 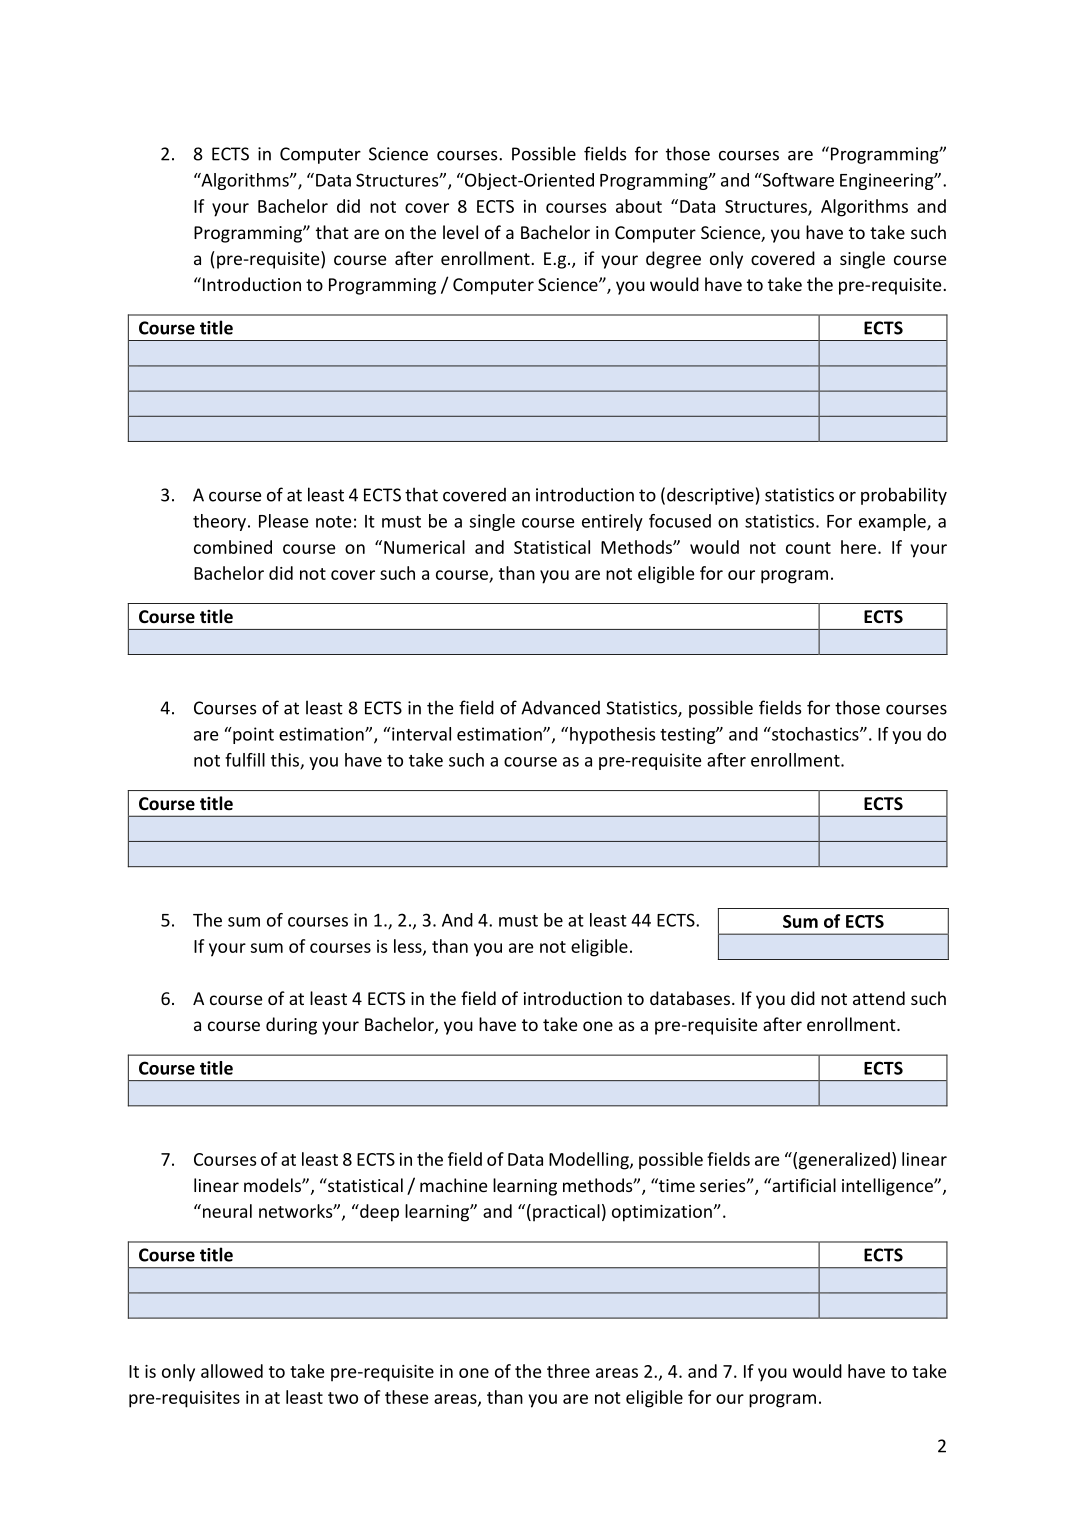 I want to click on about, so click(x=639, y=206).
